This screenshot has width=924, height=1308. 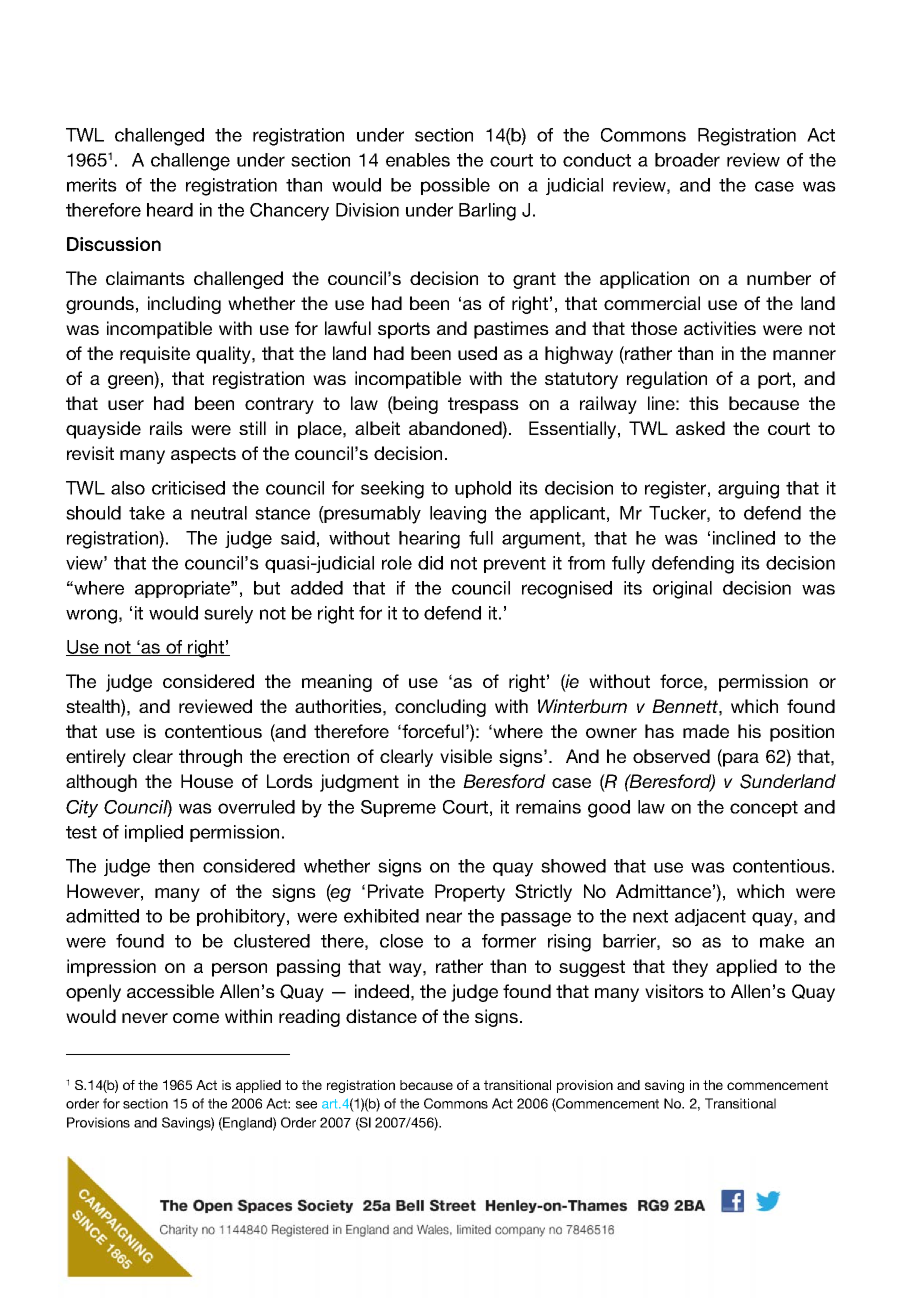 What do you see at coordinates (203, 455) in the screenshot?
I see `aspects` at bounding box center [203, 455].
